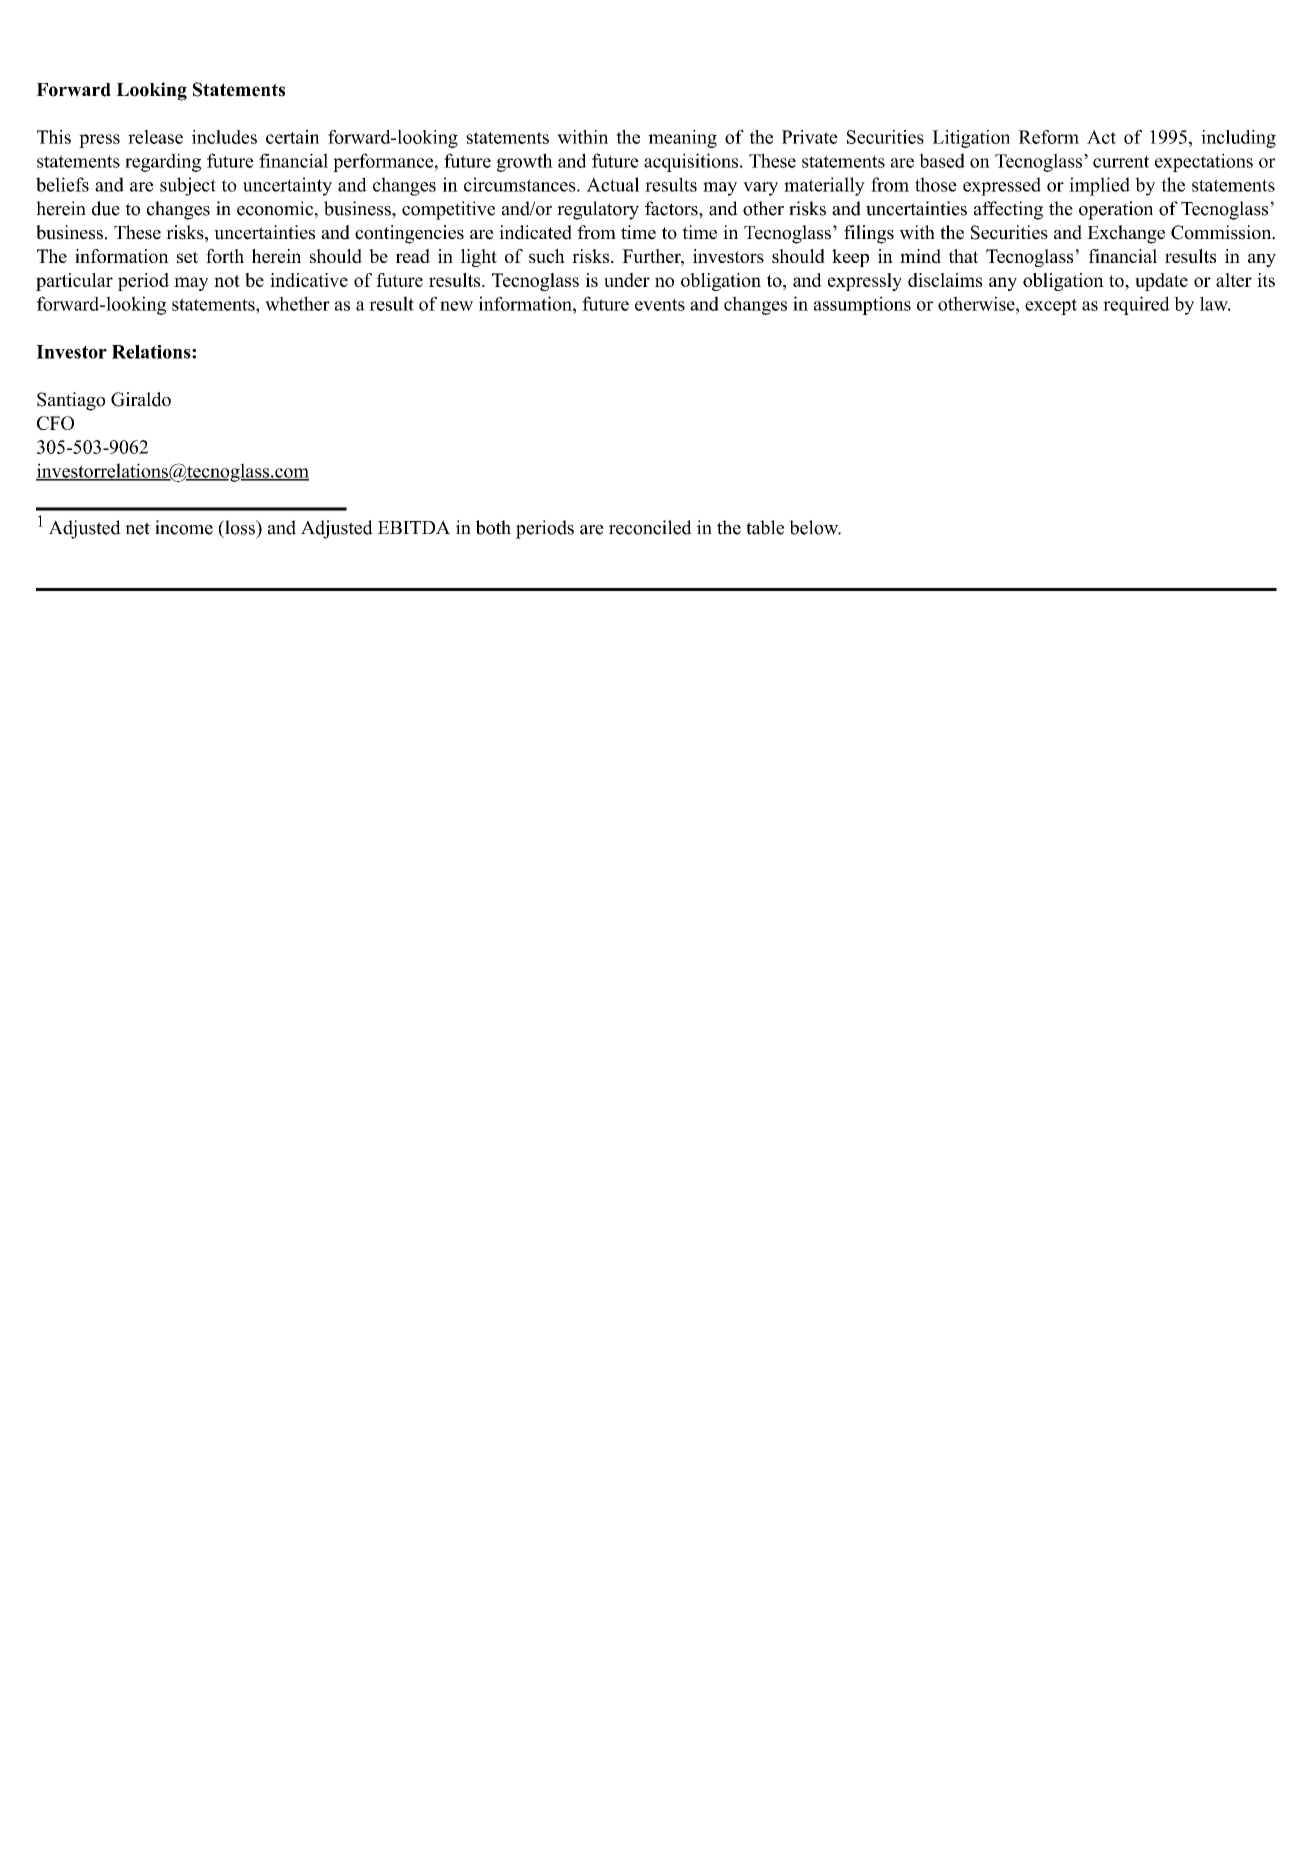 This screenshot has height=1859, width=1314. What do you see at coordinates (225, 256) in the screenshot?
I see `forth` at bounding box center [225, 256].
